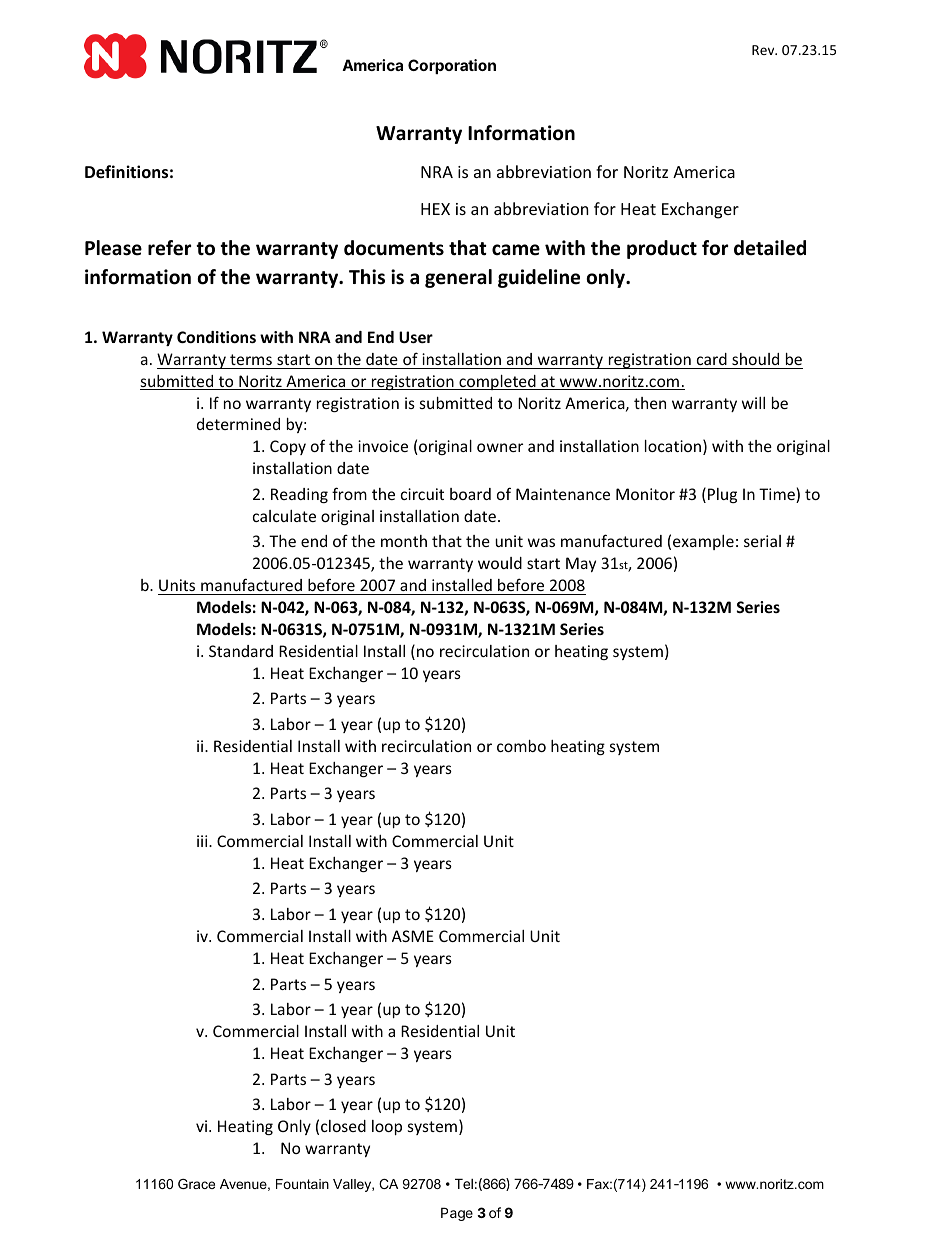  I want to click on refer, so click(169, 248).
